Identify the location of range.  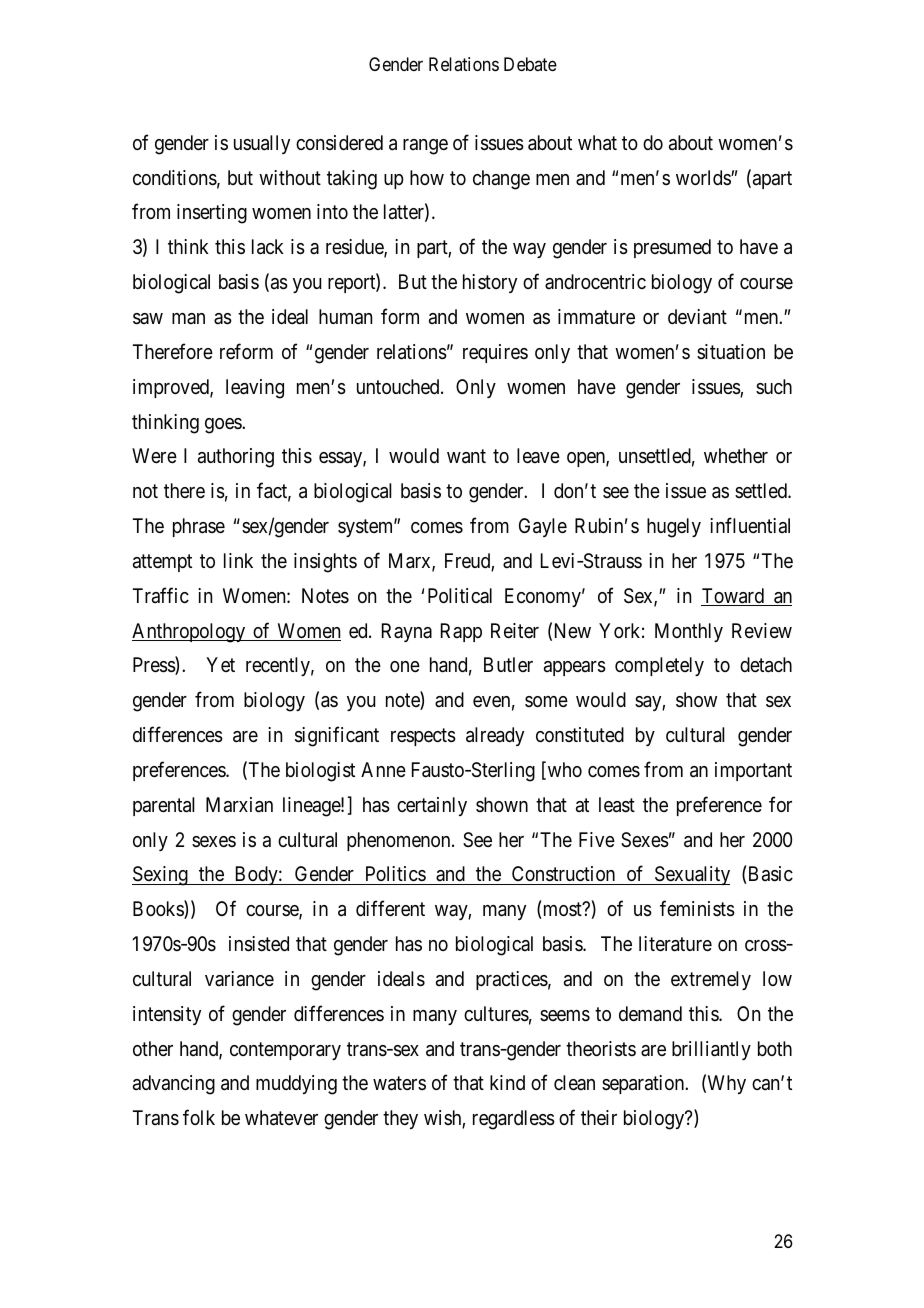
(425, 147).
